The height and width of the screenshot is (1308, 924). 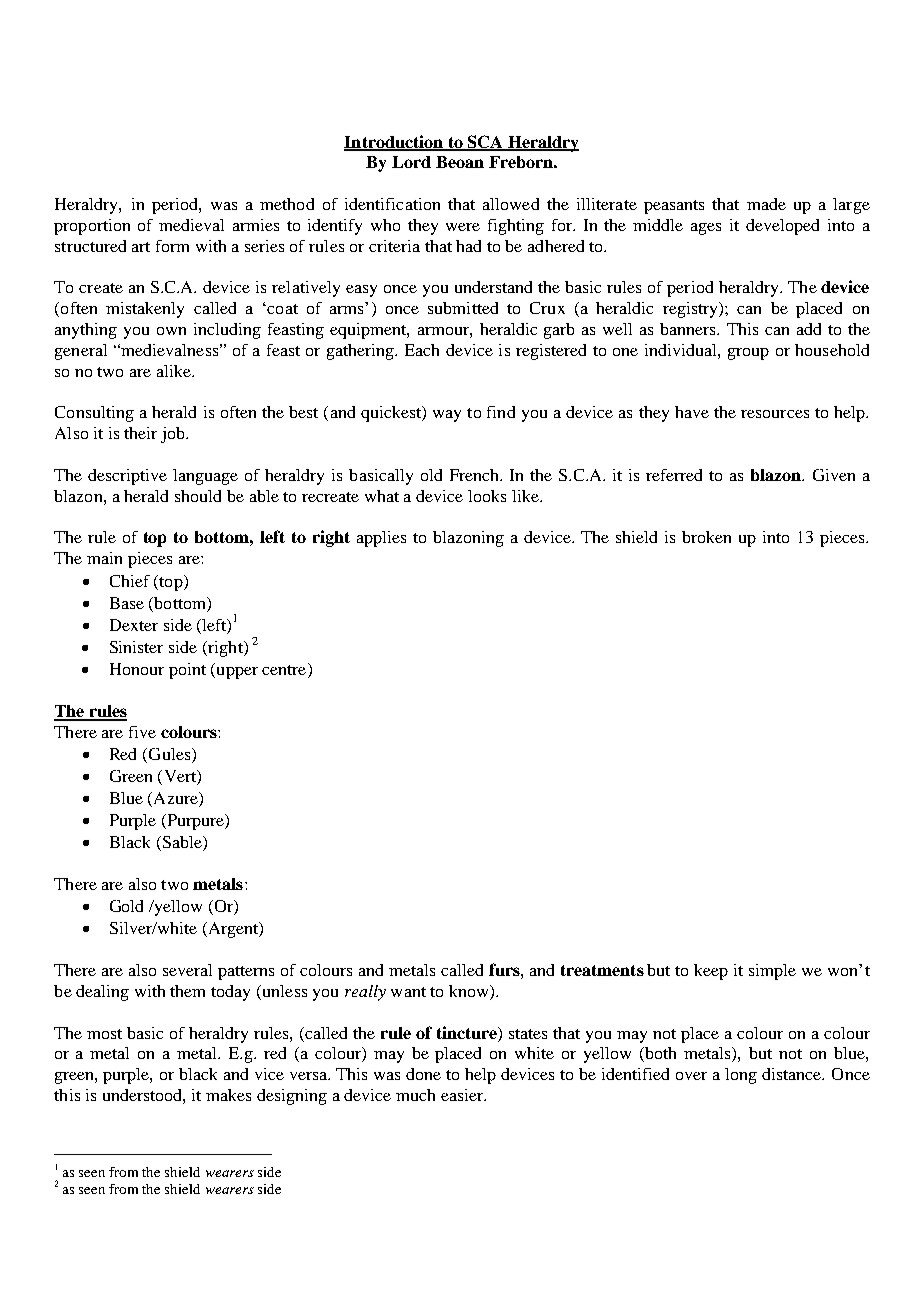 I want to click on armies, so click(x=256, y=225).
